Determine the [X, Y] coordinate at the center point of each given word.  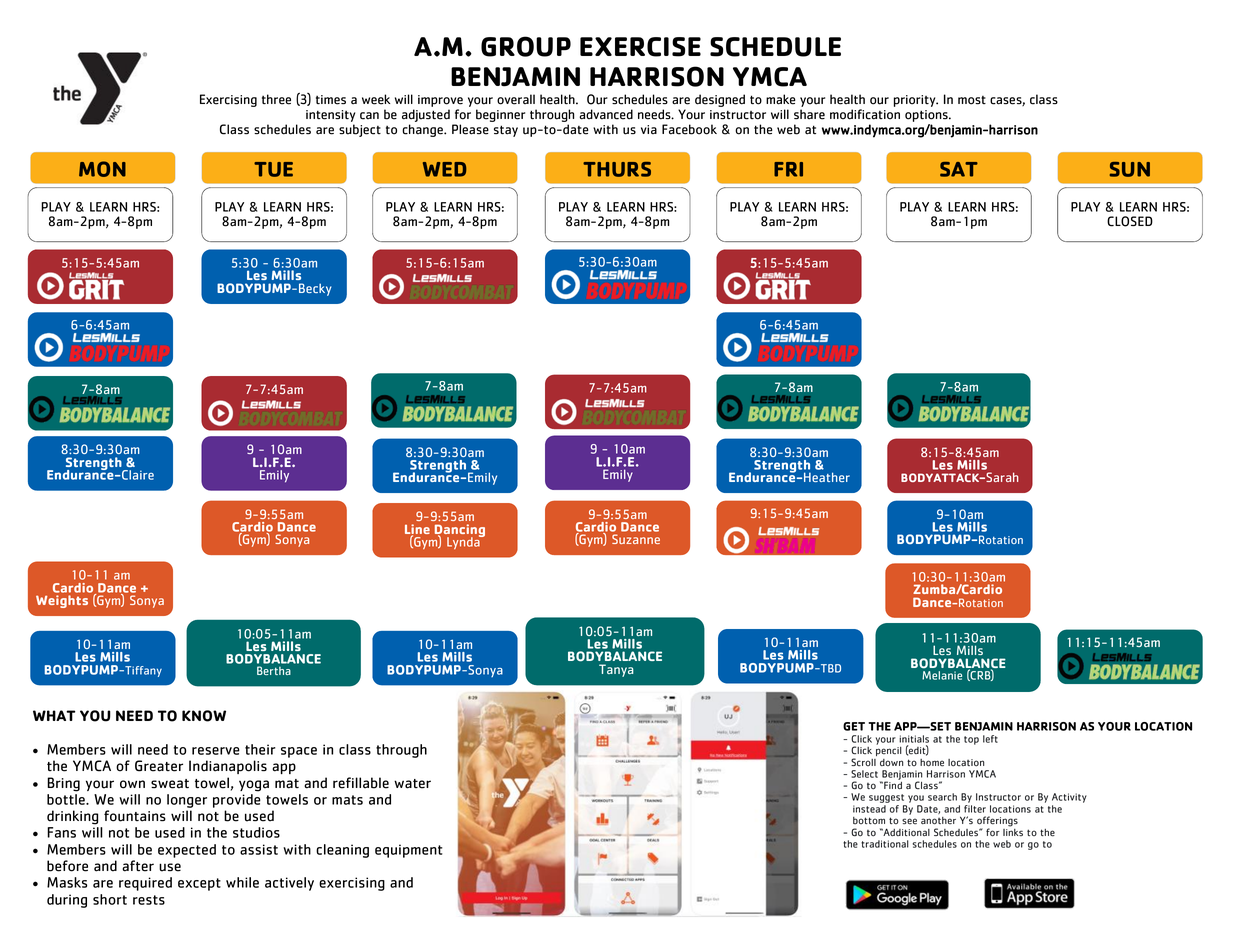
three [276, 99]
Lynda [464, 542]
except [199, 884]
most [972, 100]
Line [417, 530]
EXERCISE [640, 47]
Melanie [942, 675]
